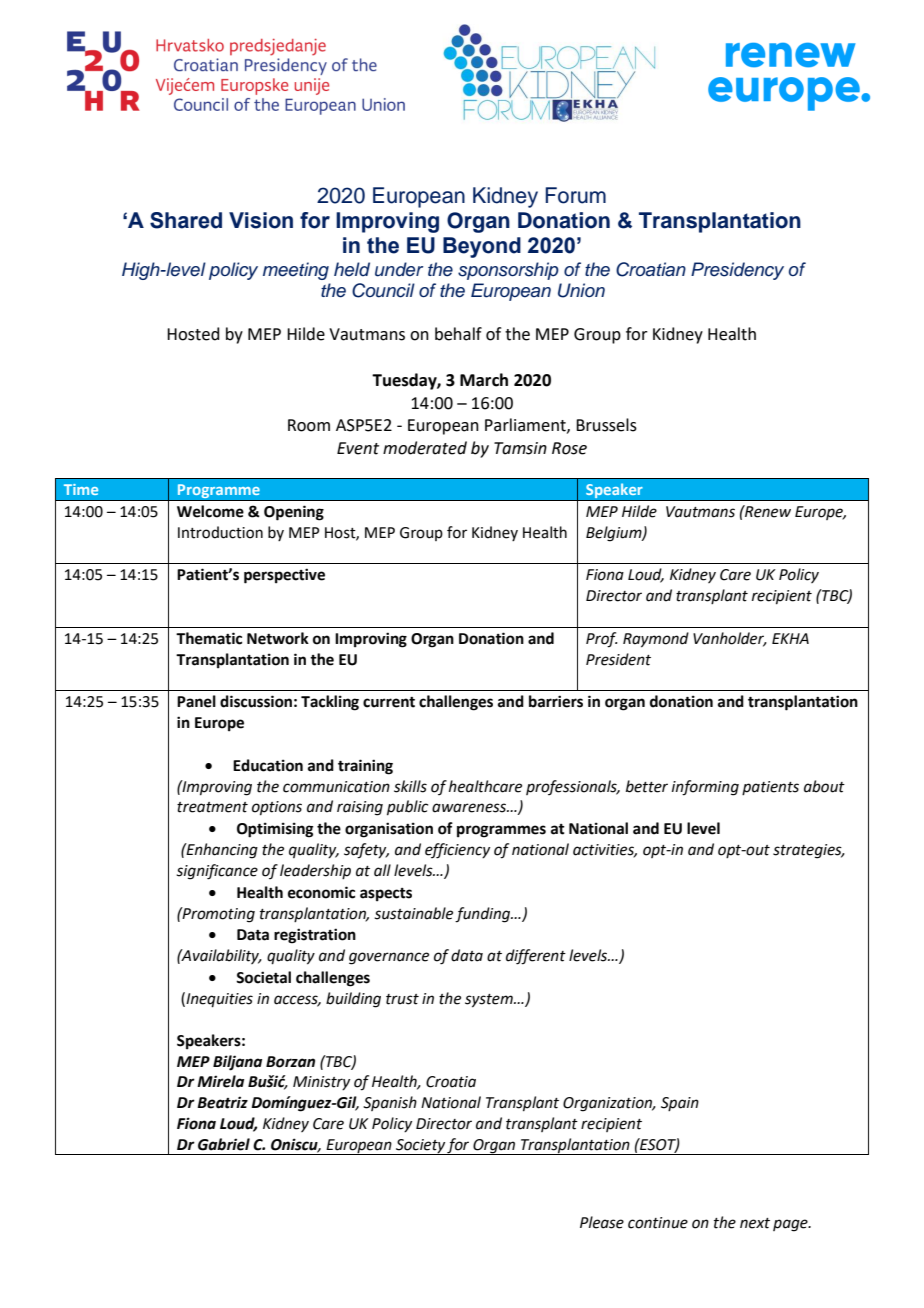 This screenshot has width=924, height=1308. Describe the element at coordinates (482, 247) in the screenshot. I see `Beyond` at that location.
